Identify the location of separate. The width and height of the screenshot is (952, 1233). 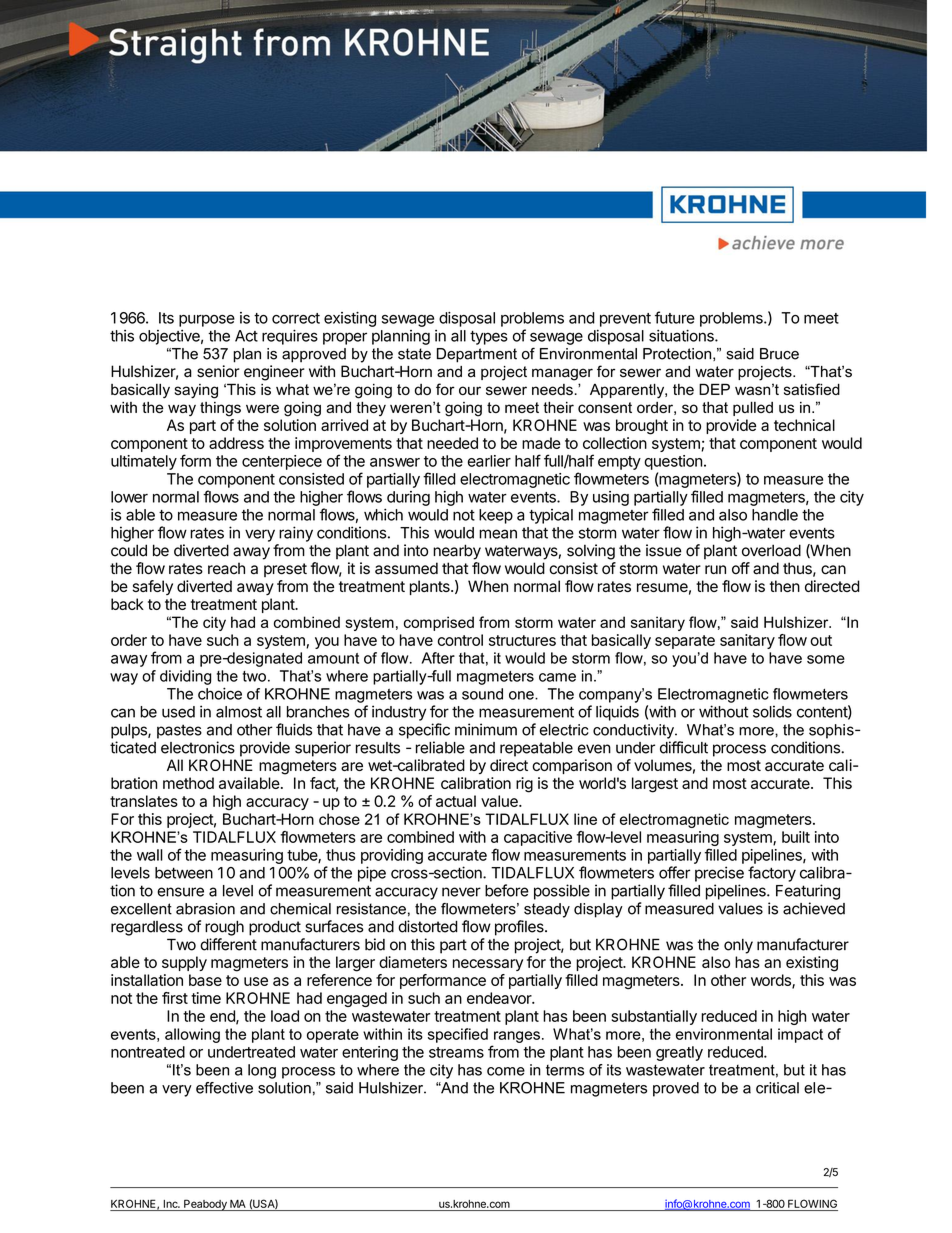
(685, 642).
